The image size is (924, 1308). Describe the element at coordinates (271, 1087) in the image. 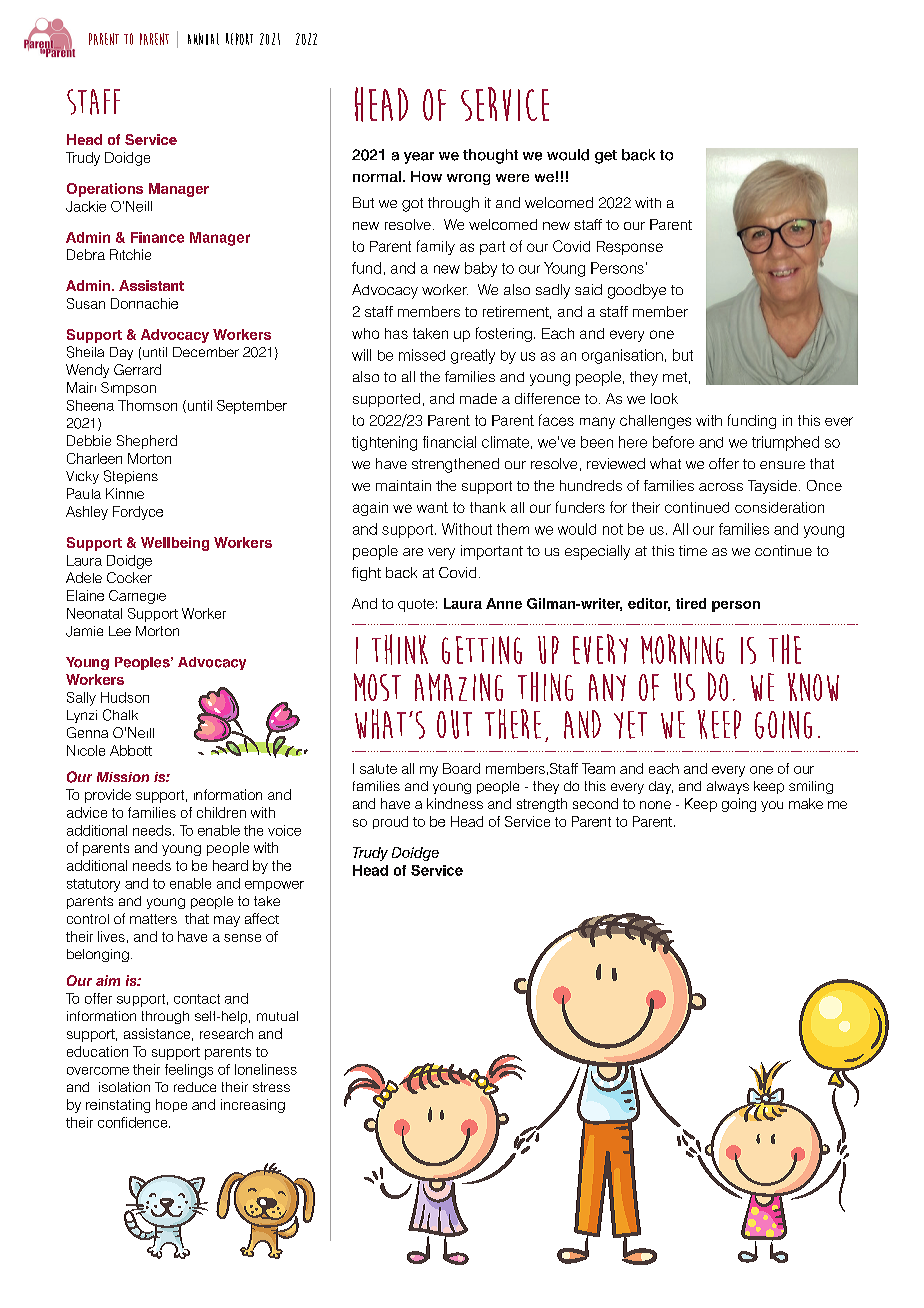

I see `stress` at that location.
